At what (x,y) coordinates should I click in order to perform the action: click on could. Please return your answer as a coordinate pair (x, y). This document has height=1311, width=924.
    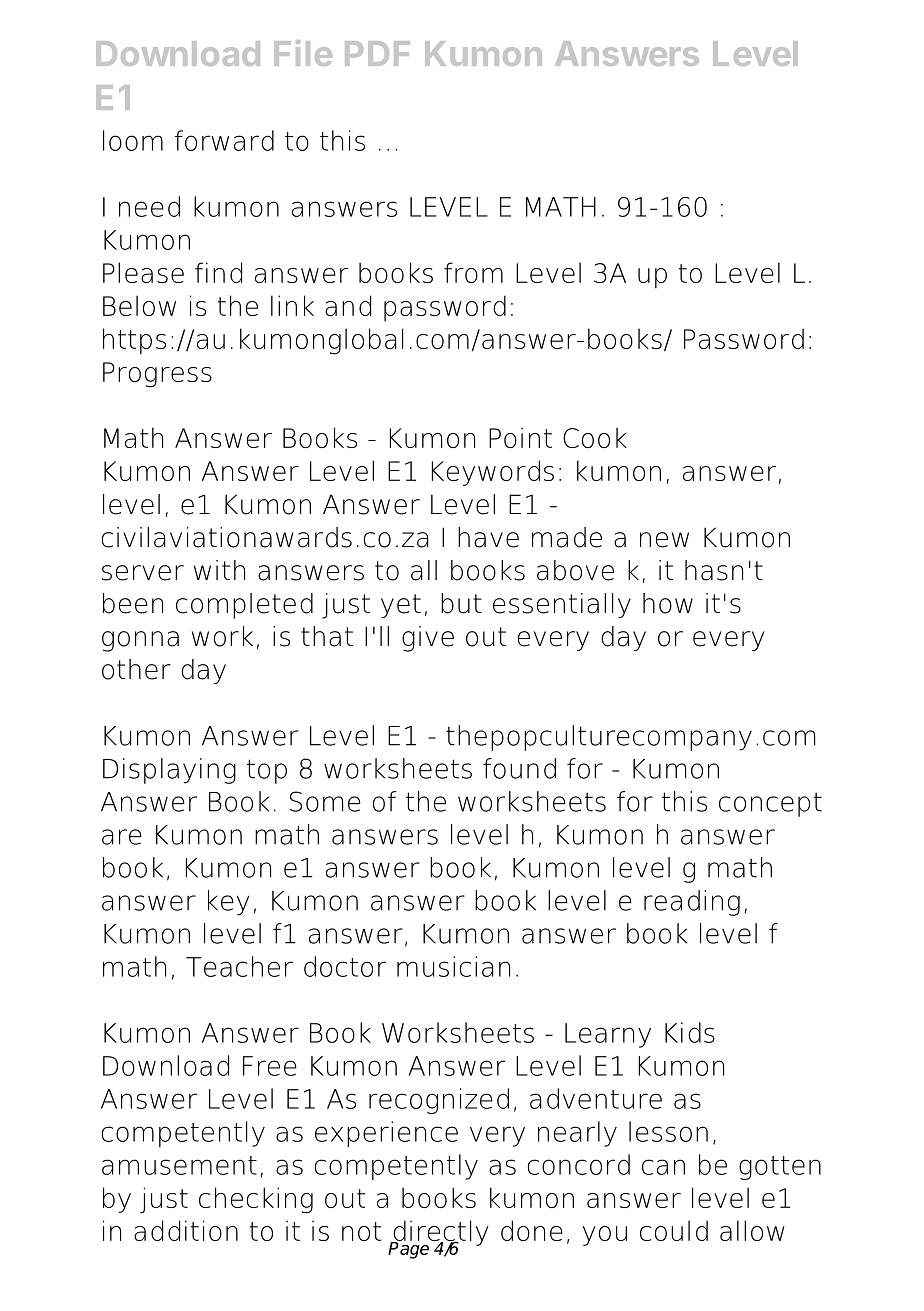
    Looking at the image, I should click on (674, 1230).
